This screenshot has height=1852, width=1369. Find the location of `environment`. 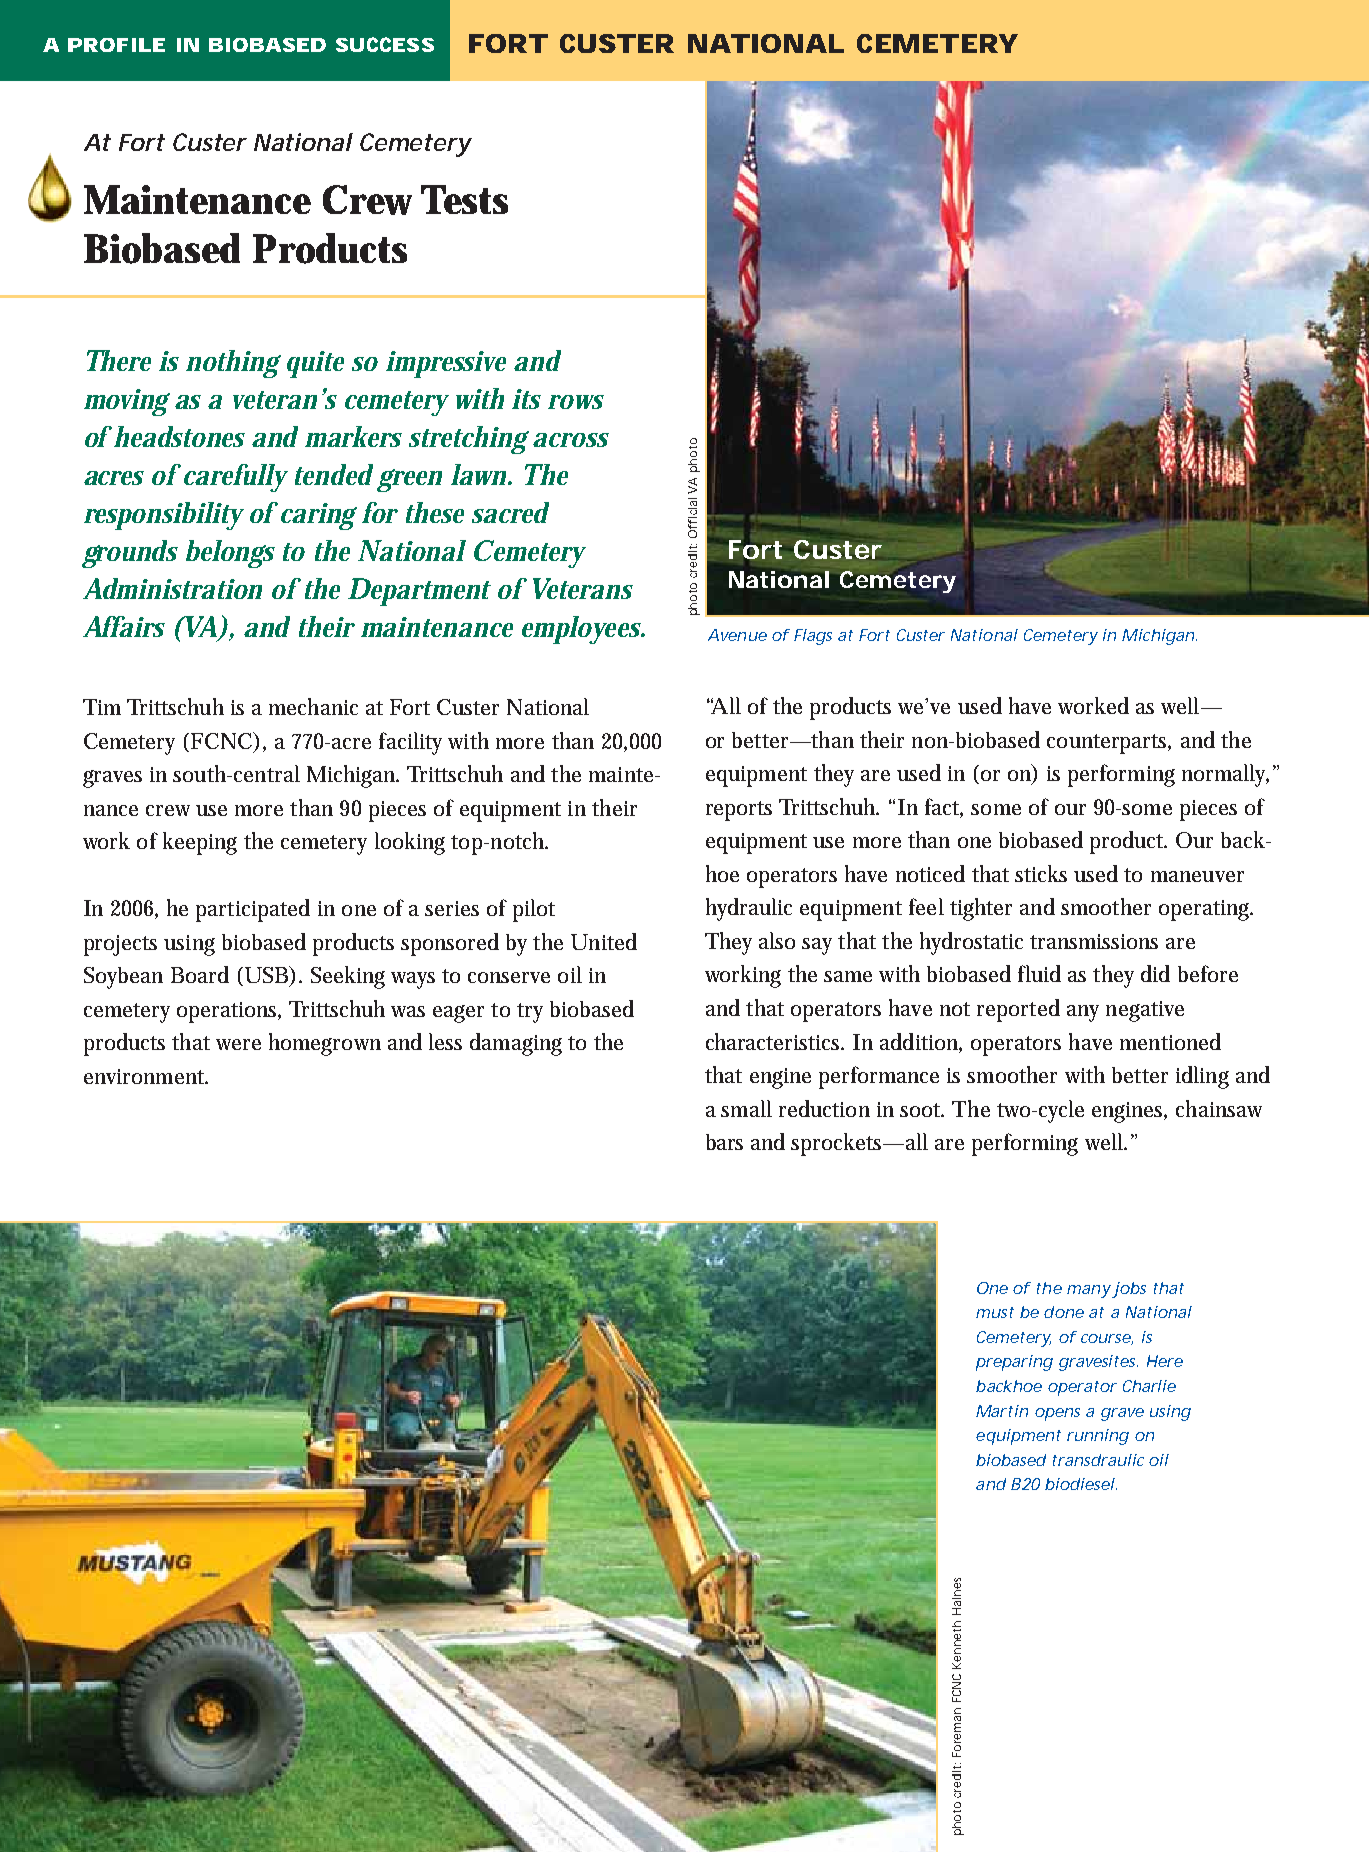

environment is located at coordinates (146, 1076).
